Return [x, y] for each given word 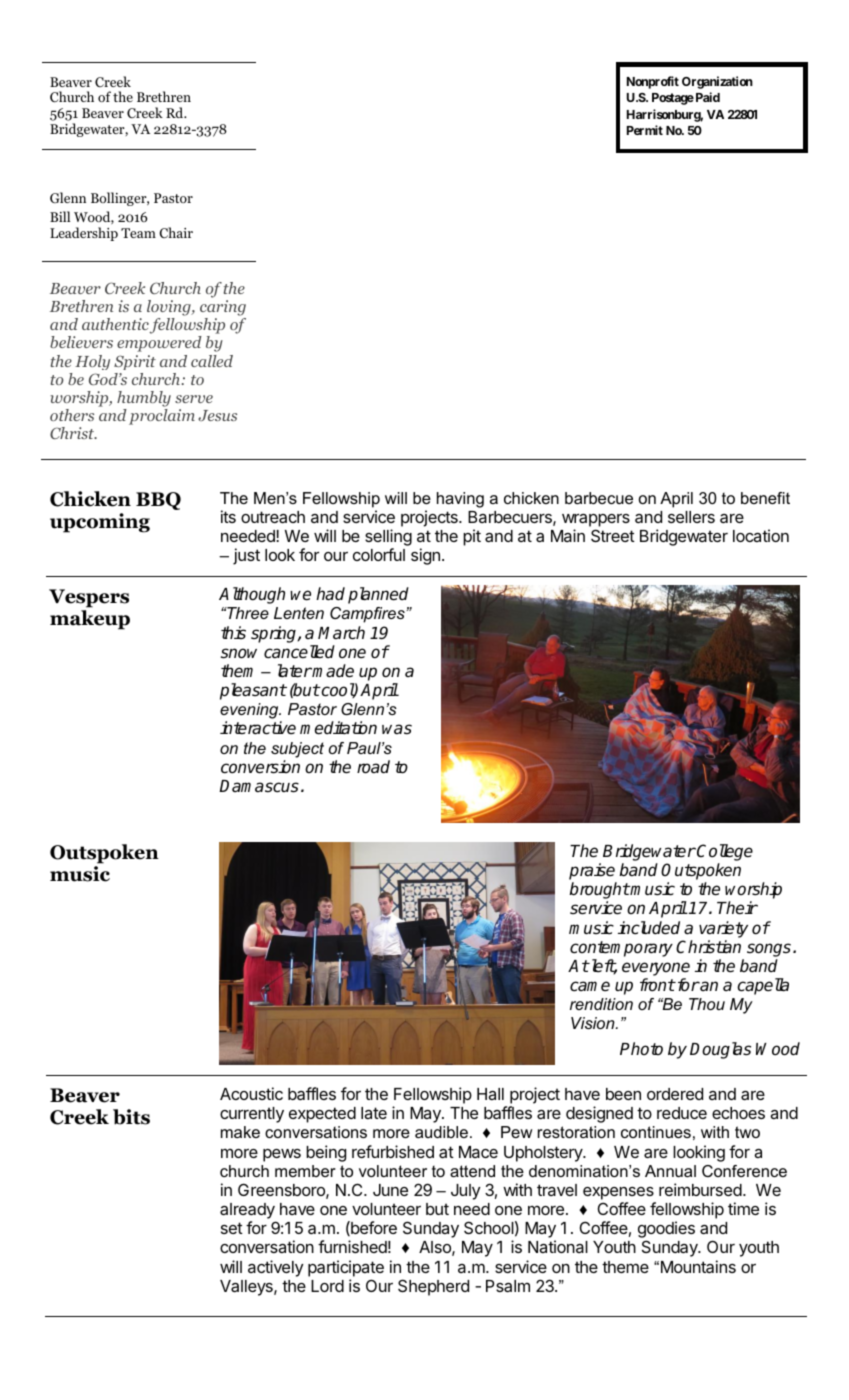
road [373, 767]
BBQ [158, 501]
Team [138, 233]
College [725, 854]
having [460, 500]
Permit [645, 130]
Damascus [259, 786]
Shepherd [433, 1287]
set [232, 1228]
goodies [666, 1231]
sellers [691, 517]
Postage [673, 99]
